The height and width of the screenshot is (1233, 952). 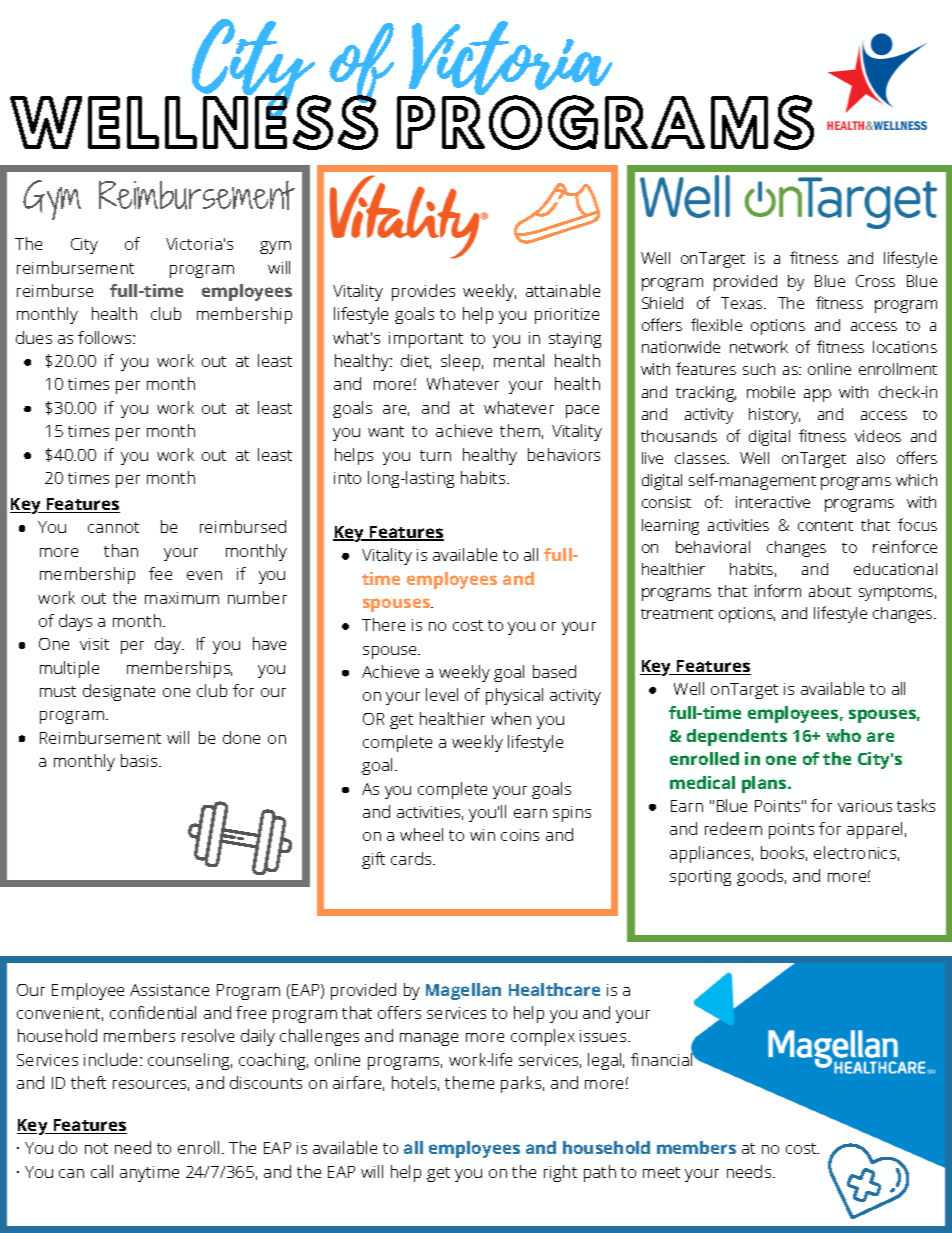 I want to click on provides, so click(x=423, y=292).
